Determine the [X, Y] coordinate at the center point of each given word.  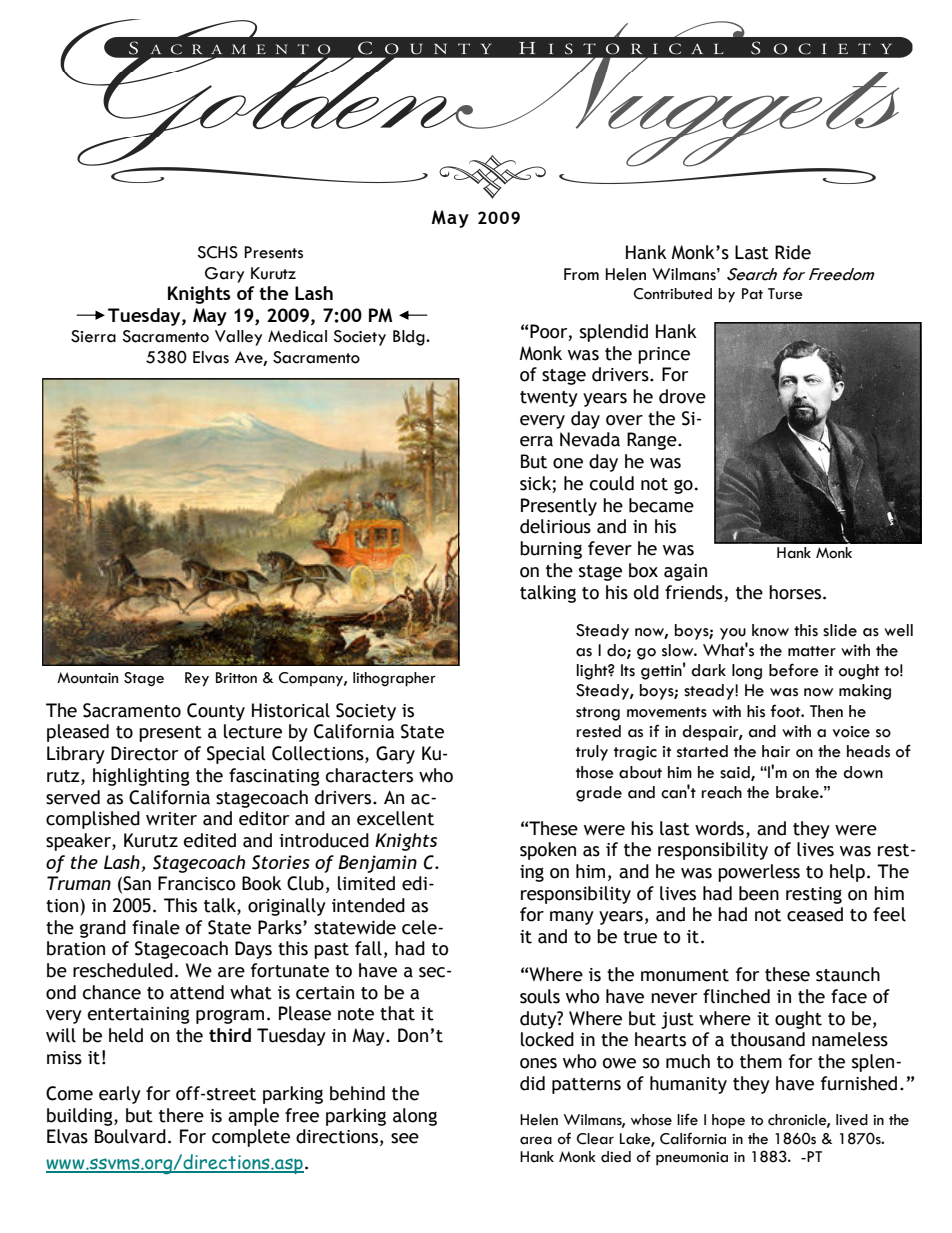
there [181, 1115]
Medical [297, 336]
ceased [815, 914]
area [536, 1140]
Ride [793, 252]
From [581, 274]
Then [826, 711]
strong [598, 714]
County [216, 712]
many [572, 918]
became [661, 505]
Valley [238, 338]
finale [156, 927]
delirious [555, 526]
